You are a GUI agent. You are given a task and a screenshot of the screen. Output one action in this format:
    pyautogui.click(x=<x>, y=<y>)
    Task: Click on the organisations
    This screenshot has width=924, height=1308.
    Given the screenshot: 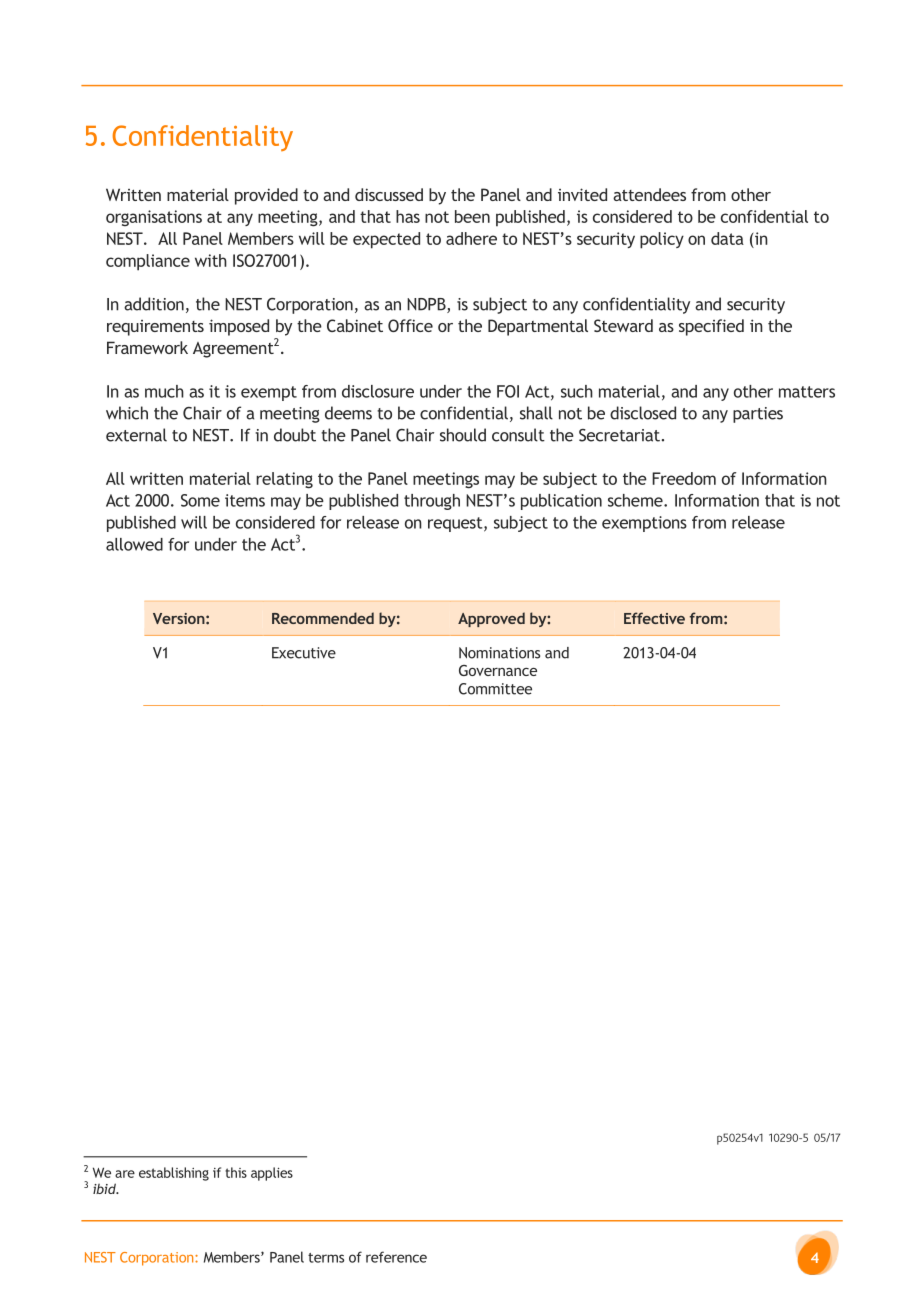 What is the action you would take?
    pyautogui.click(x=154, y=218)
